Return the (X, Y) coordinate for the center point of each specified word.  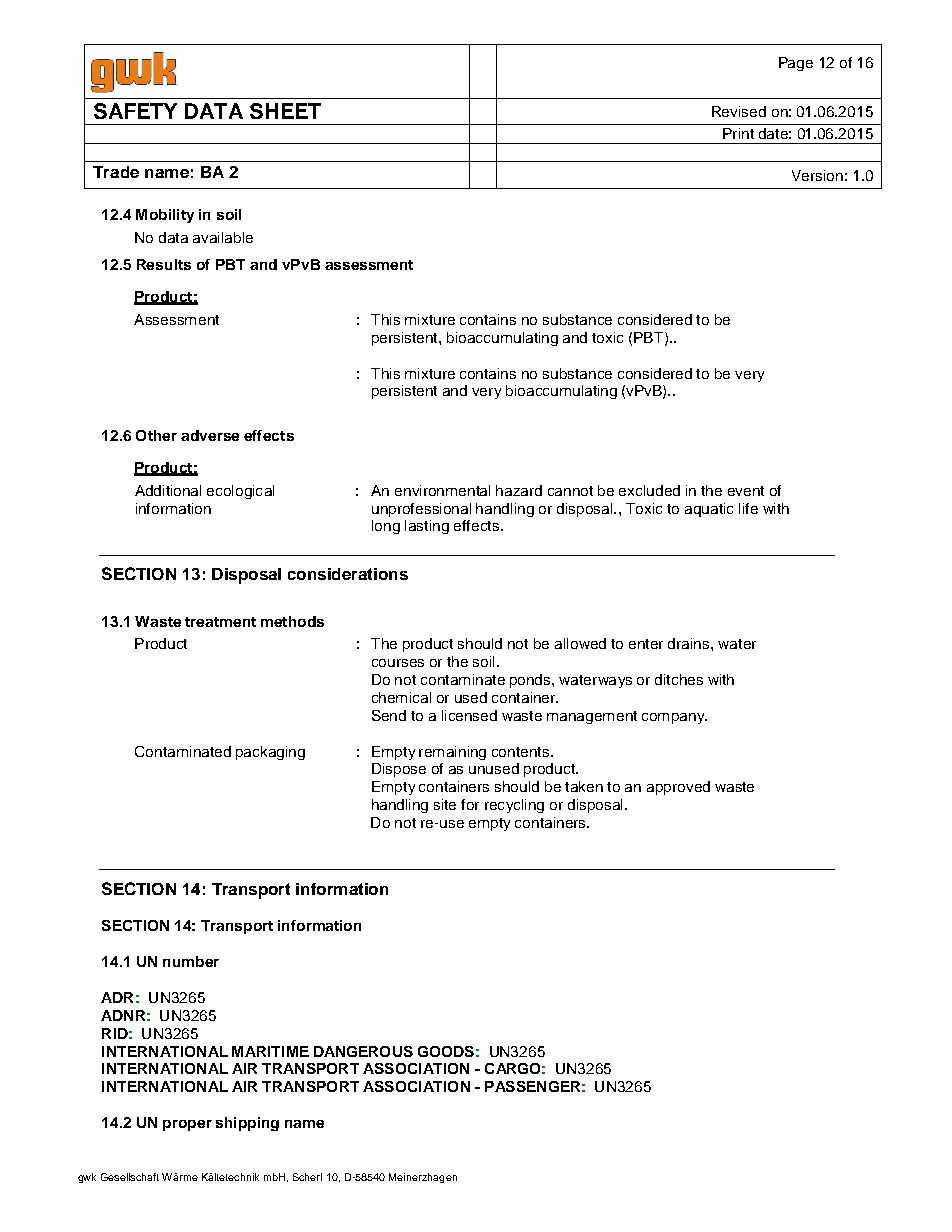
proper (187, 1125)
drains (690, 643)
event (746, 491)
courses (398, 663)
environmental (442, 490)
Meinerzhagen (423, 1178)
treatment (220, 622)
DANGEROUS (363, 1051)
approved (678, 788)
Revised (739, 111)
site (445, 804)
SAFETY (135, 111)
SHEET (285, 111)
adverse (210, 435)
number (191, 961)
